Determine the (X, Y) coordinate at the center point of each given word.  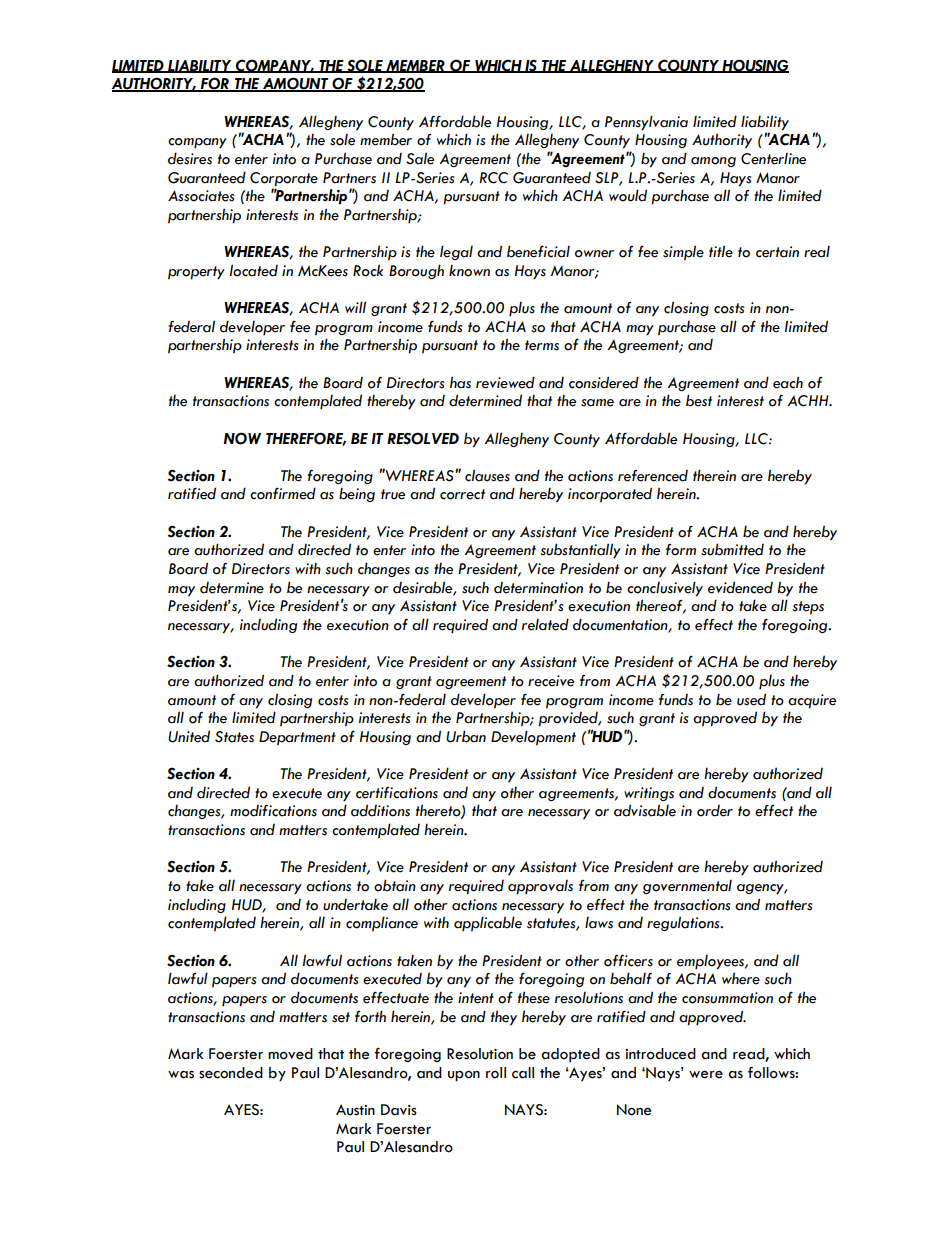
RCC (493, 178)
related (545, 624)
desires (190, 158)
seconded (231, 1073)
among (713, 162)
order (715, 811)
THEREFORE (306, 439)
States (234, 737)
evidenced (740, 587)
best (699, 400)
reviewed (505, 382)
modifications (273, 811)
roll (496, 1073)
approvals (540, 887)
